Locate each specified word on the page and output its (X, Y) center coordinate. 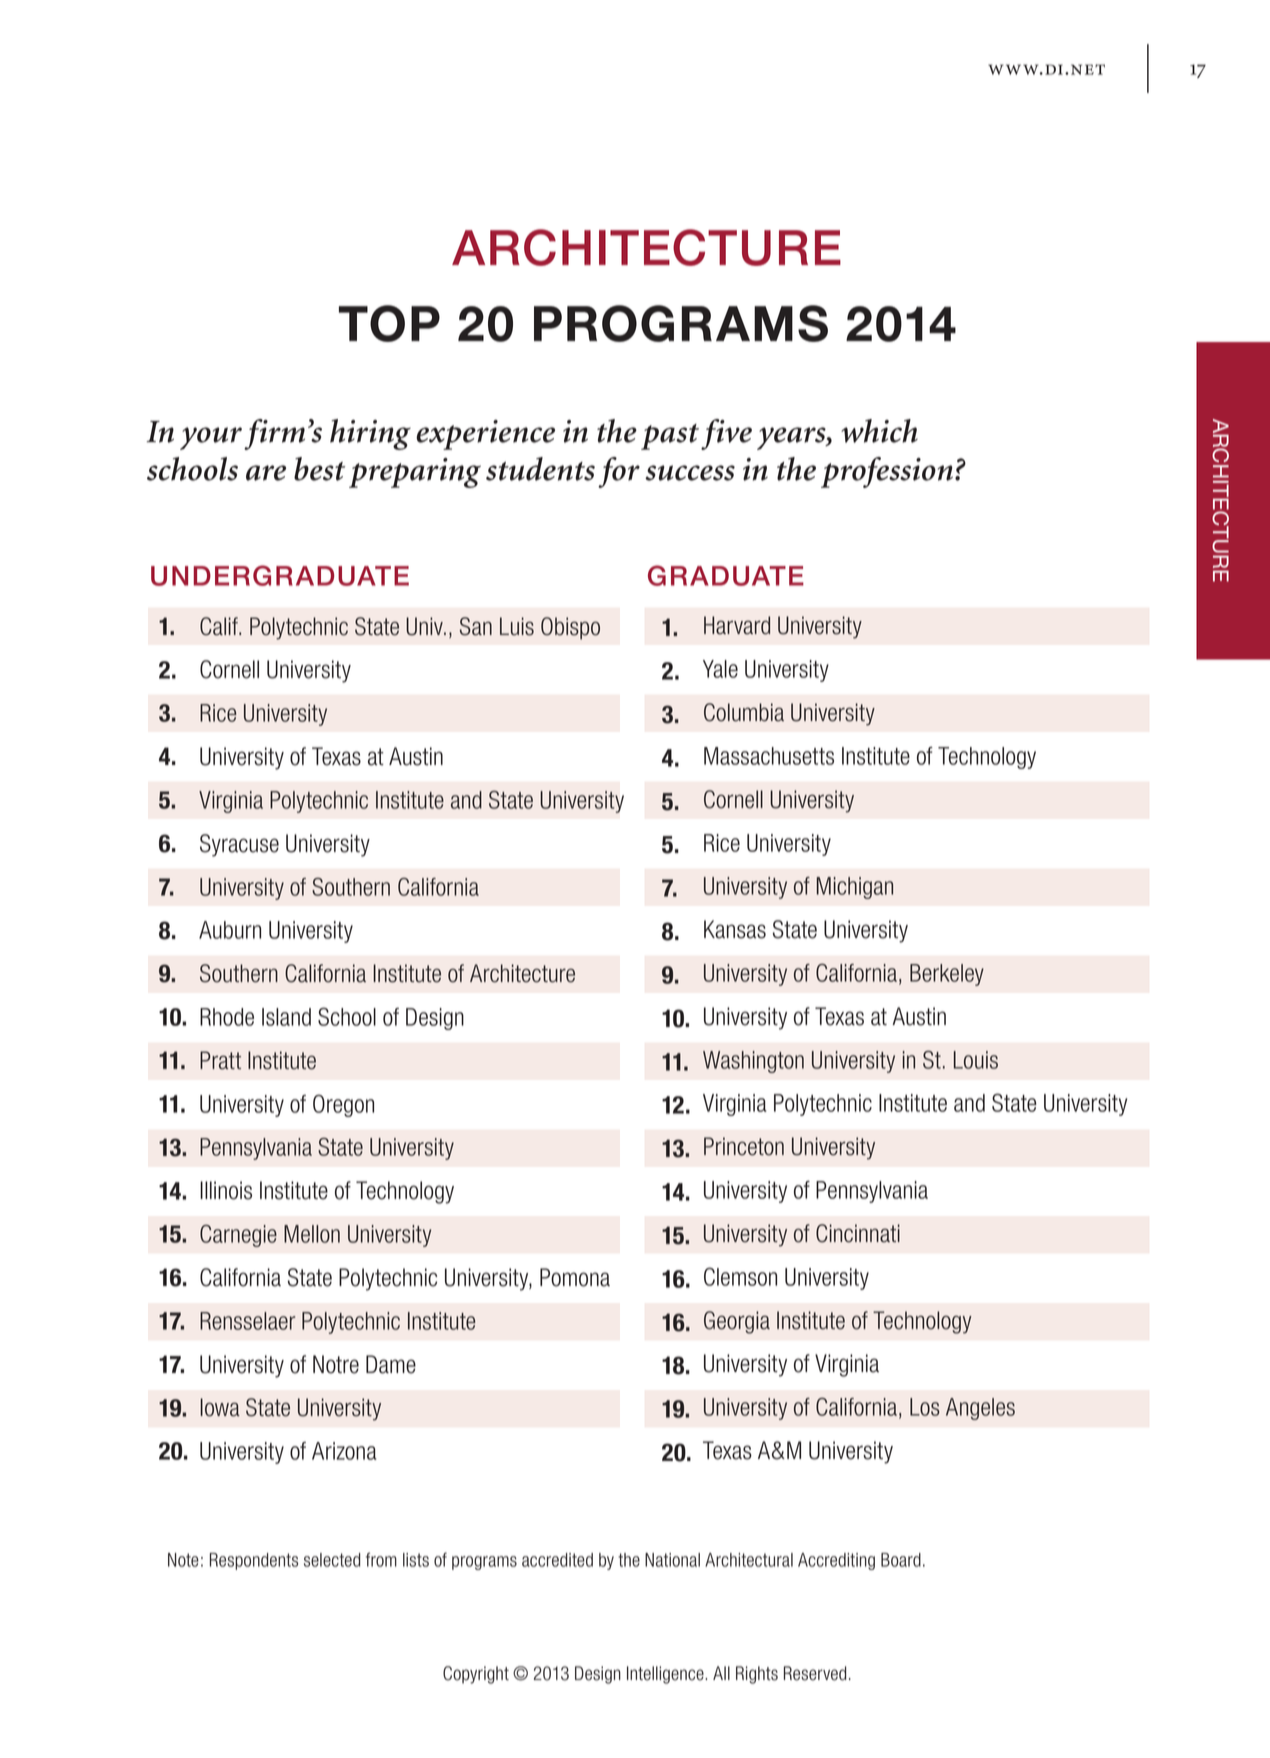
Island (286, 1017)
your (211, 438)
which (879, 431)
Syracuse (239, 845)
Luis (517, 626)
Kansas (735, 929)
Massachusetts (769, 756)
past (670, 437)
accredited (557, 1560)
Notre (336, 1364)
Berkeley (947, 975)
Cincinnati (858, 1233)
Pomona (575, 1277)
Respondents (254, 1561)
